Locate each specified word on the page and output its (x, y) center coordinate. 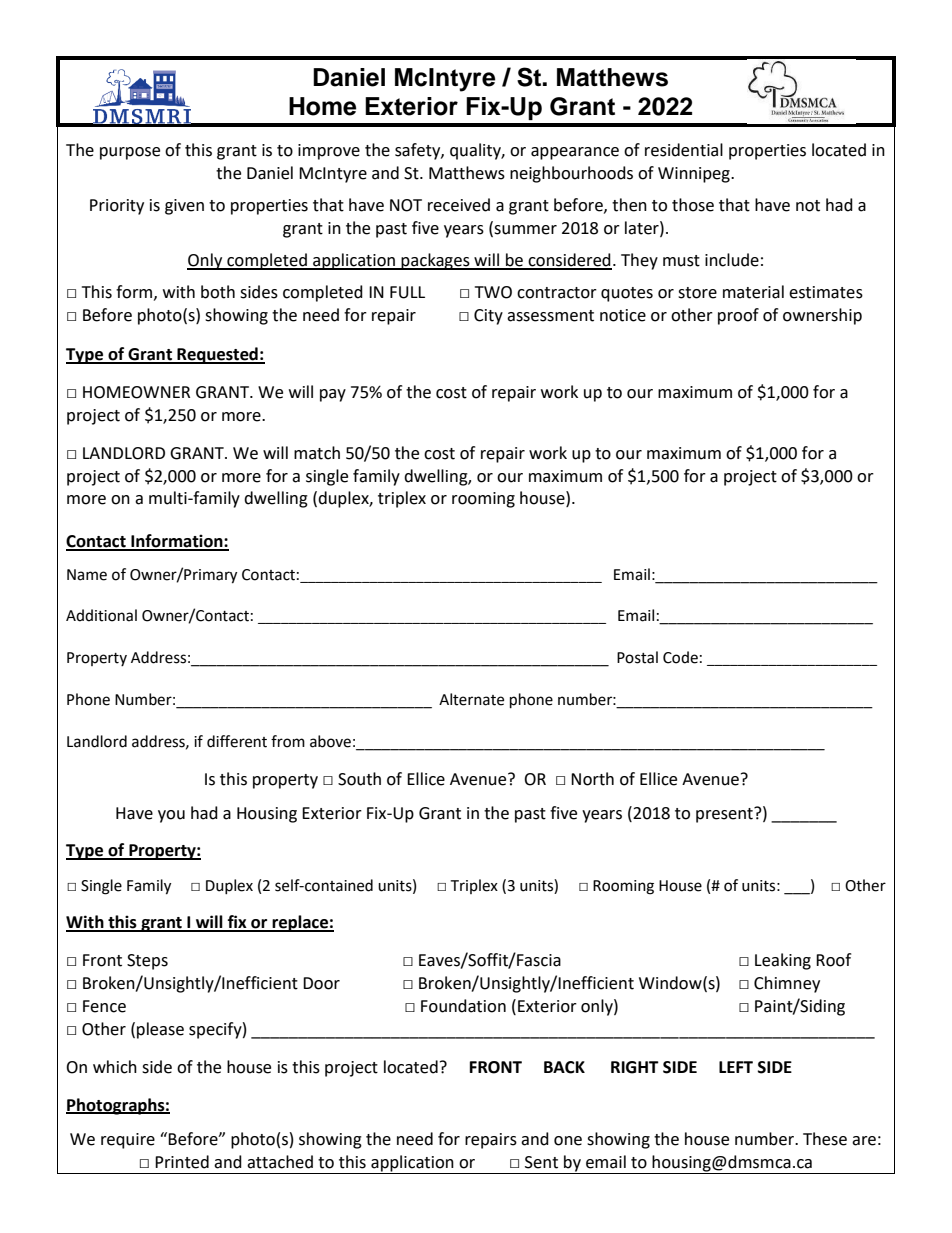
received (459, 205)
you (171, 816)
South (359, 779)
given (184, 207)
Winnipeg (695, 175)
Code (680, 657)
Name (87, 575)
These (825, 1139)
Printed (182, 1162)
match (317, 453)
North (592, 779)
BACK (564, 1067)
